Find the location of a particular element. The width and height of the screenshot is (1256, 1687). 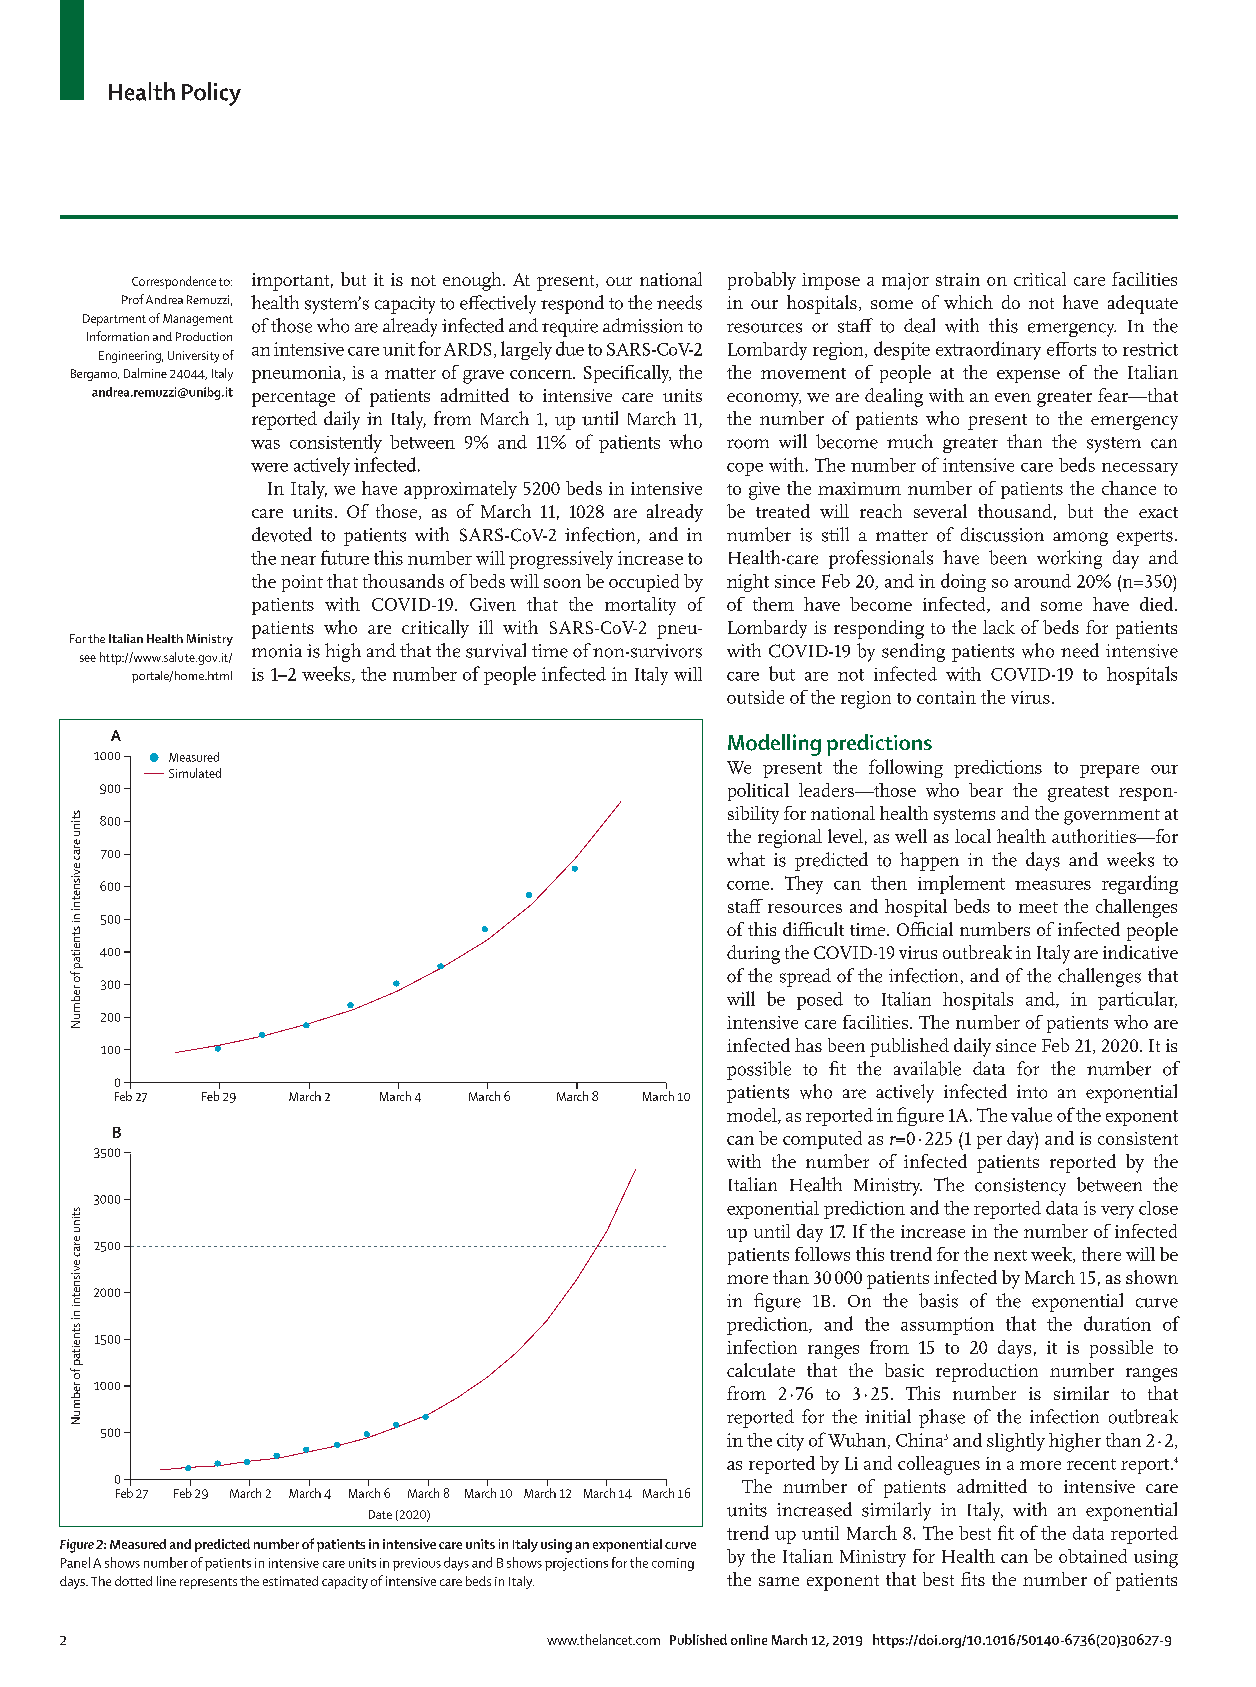

strain is located at coordinates (958, 279).
